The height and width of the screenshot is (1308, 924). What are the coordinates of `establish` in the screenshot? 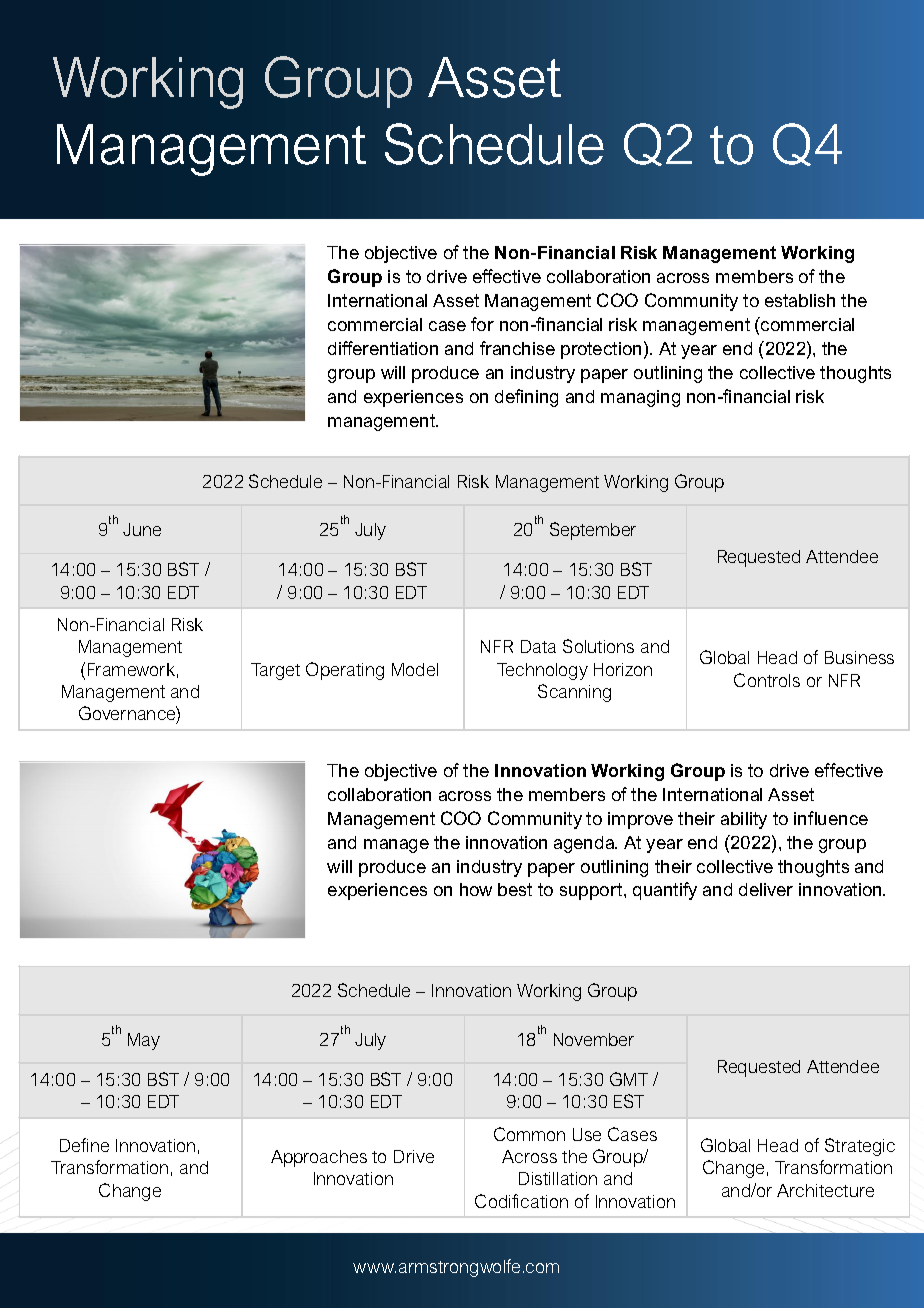 It's located at (800, 300).
